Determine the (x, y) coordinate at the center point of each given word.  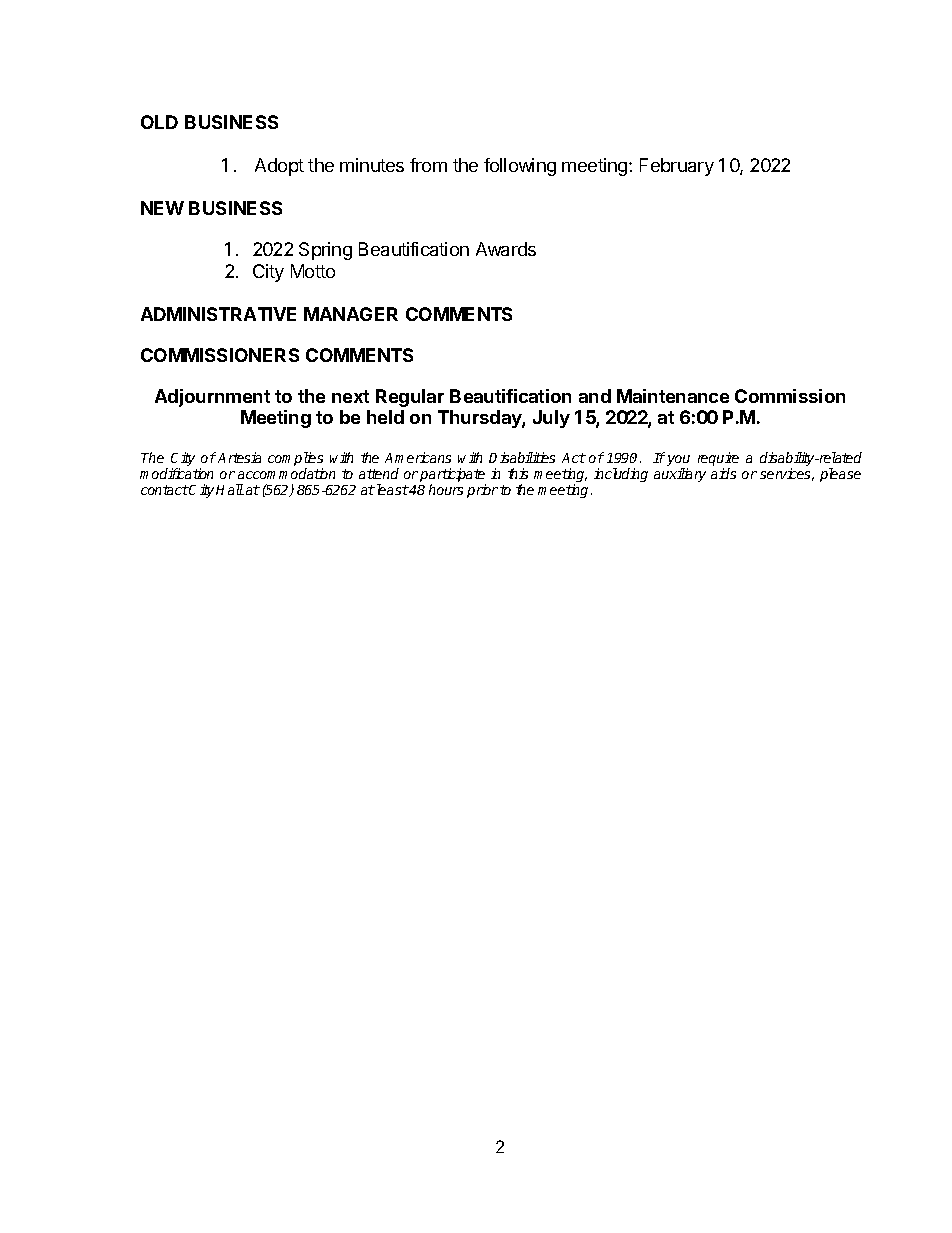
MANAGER (351, 314)
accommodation (286, 473)
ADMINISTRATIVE (218, 314)
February (677, 167)
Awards (506, 249)
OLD (159, 122)
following (520, 167)
